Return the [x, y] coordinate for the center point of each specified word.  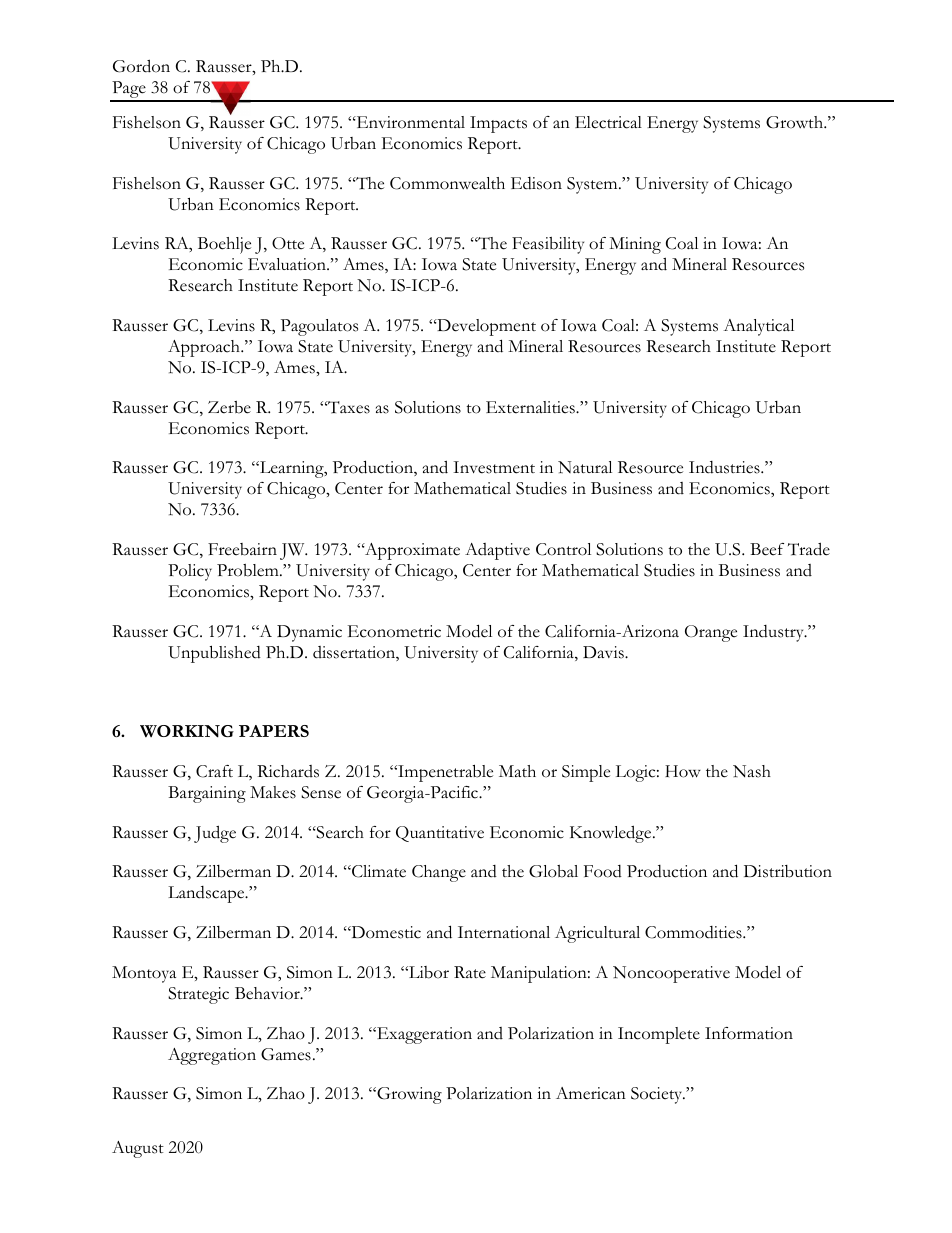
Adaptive [497, 551]
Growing [408, 1095]
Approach [205, 348]
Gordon [141, 66]
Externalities [531, 407]
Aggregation [212, 1056]
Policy [190, 572]
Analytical [758, 327]
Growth [796, 122]
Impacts [498, 124]
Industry [774, 633]
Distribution [788, 871]
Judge [215, 834]
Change [439, 873]
